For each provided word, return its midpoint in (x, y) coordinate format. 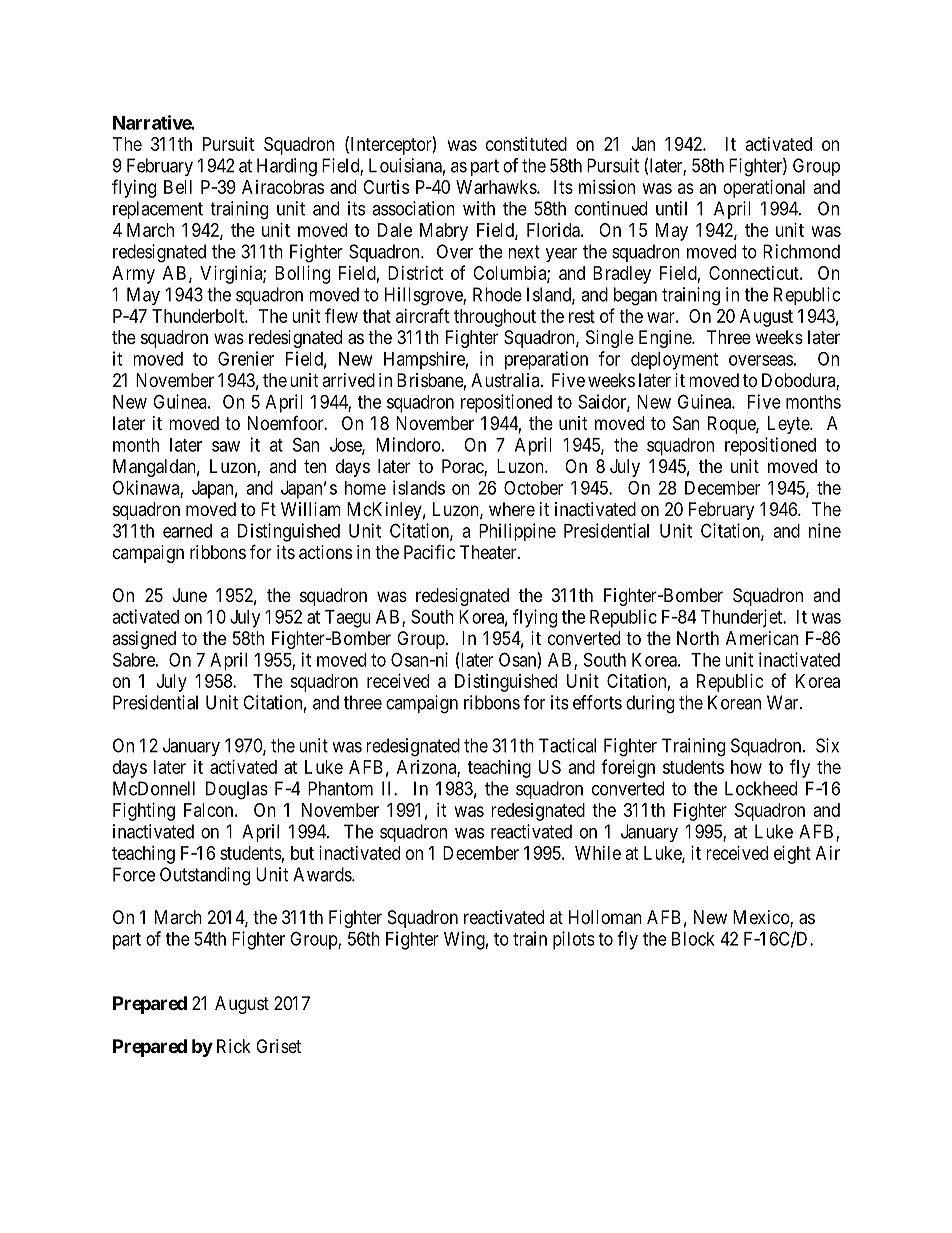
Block (693, 939)
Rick (234, 1046)
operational (764, 189)
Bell (178, 187)
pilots (574, 940)
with (479, 208)
